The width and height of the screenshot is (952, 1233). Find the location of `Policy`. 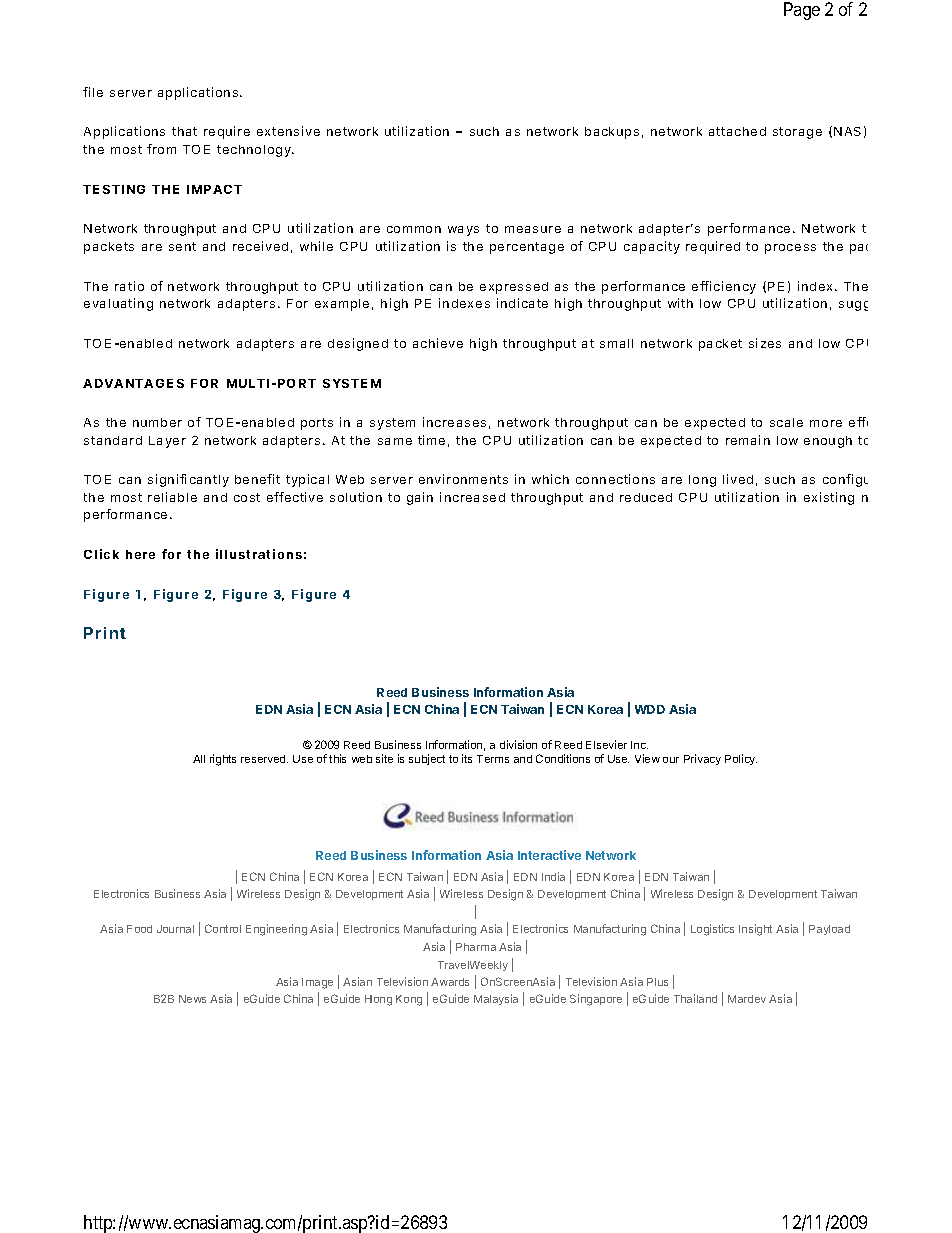

Policy is located at coordinates (741, 759).
